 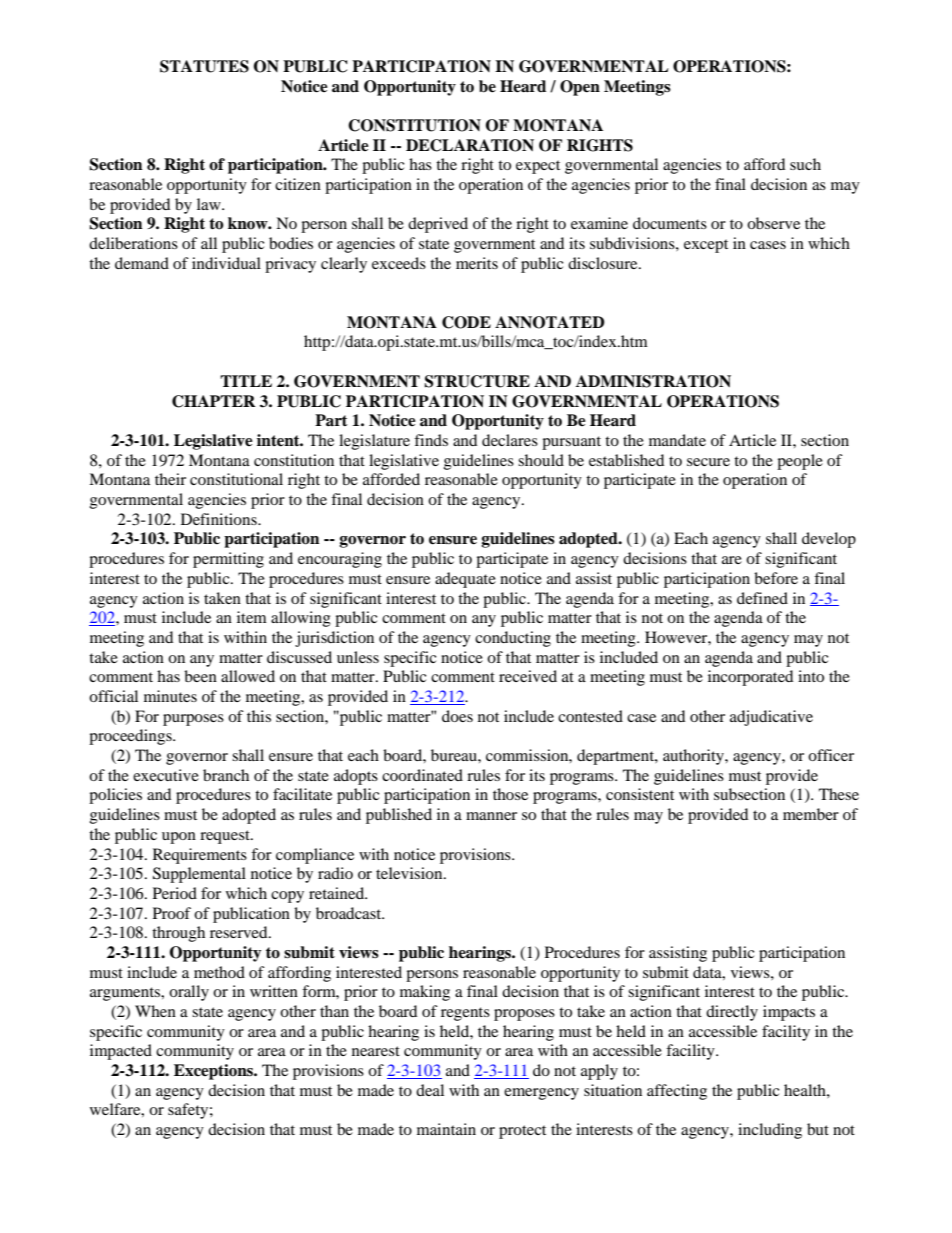 What do you see at coordinates (121, 1052) in the screenshot?
I see `impacted` at bounding box center [121, 1052].
